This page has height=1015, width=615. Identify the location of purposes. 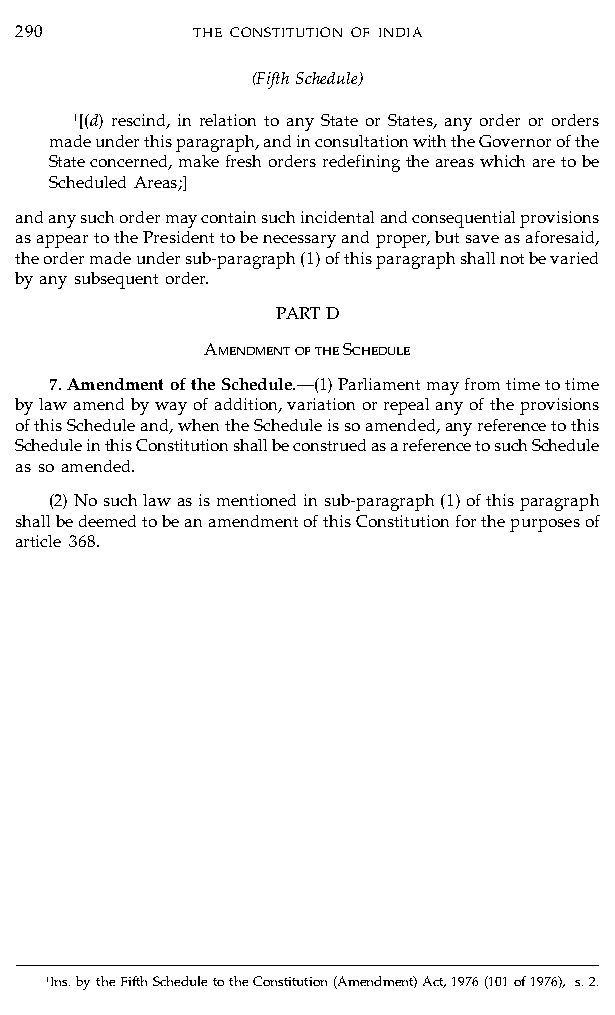
(545, 525).
